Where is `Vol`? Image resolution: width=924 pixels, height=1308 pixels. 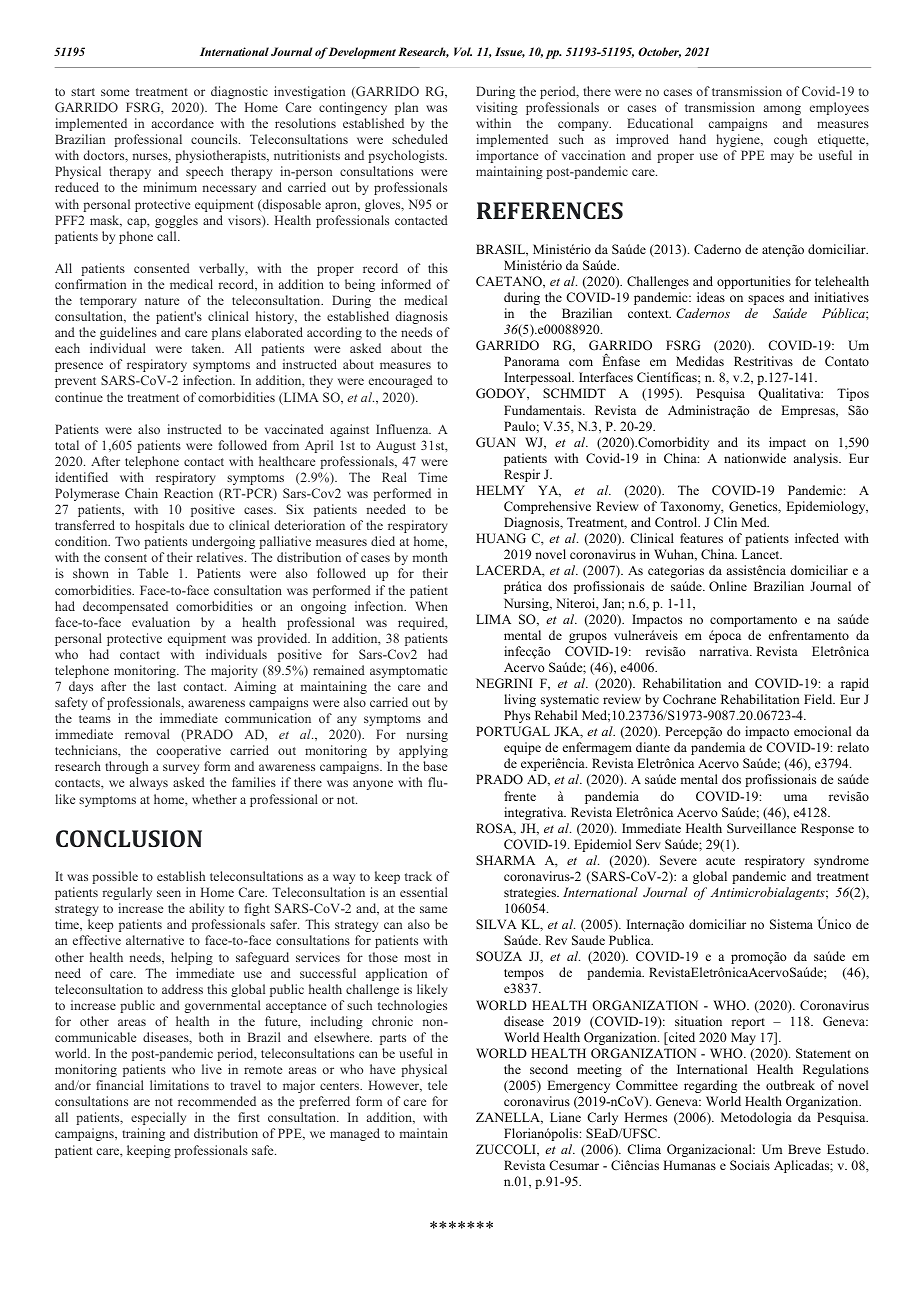
Vol is located at coordinates (463, 51).
